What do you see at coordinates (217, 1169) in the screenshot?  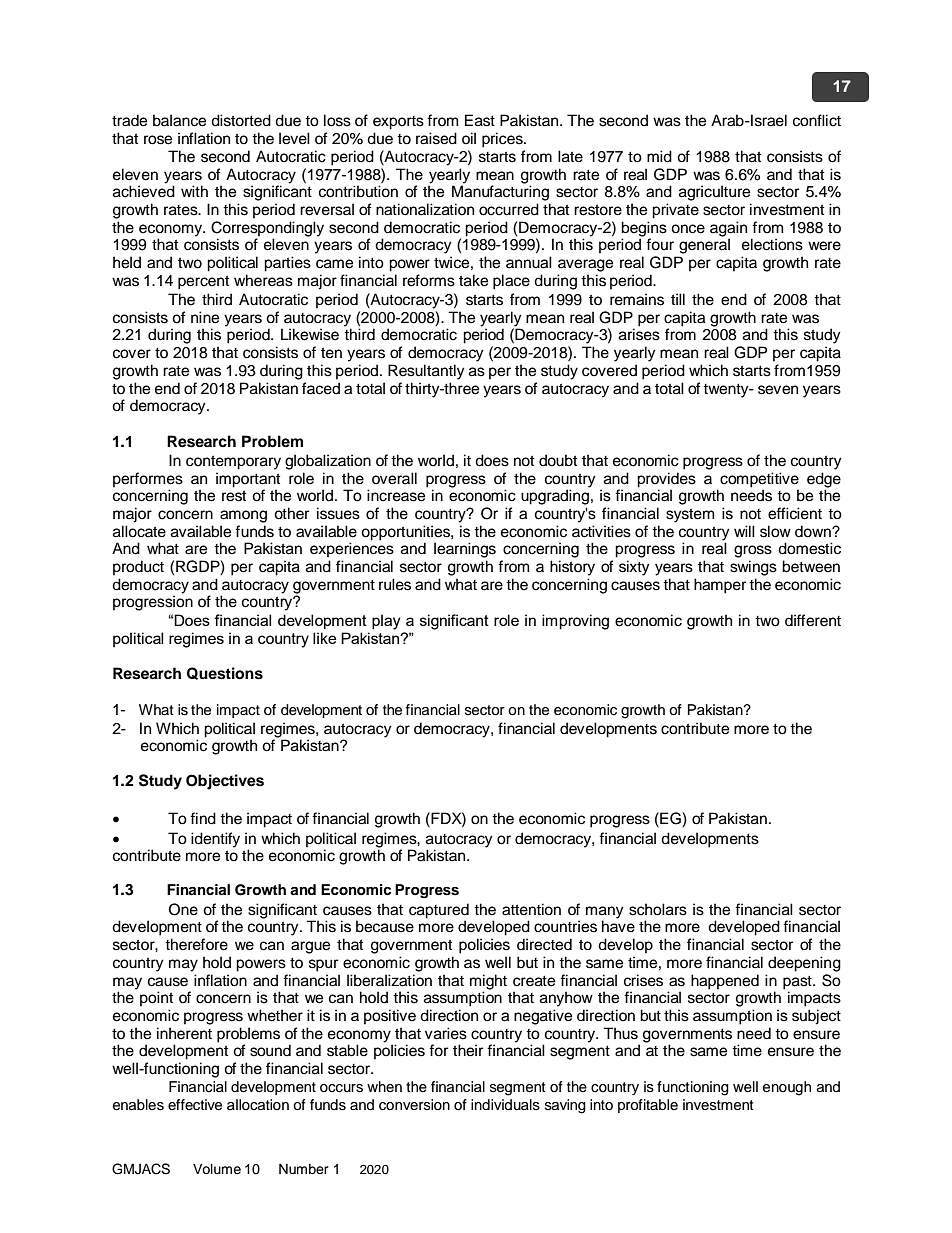 I see `Volume` at bounding box center [217, 1169].
